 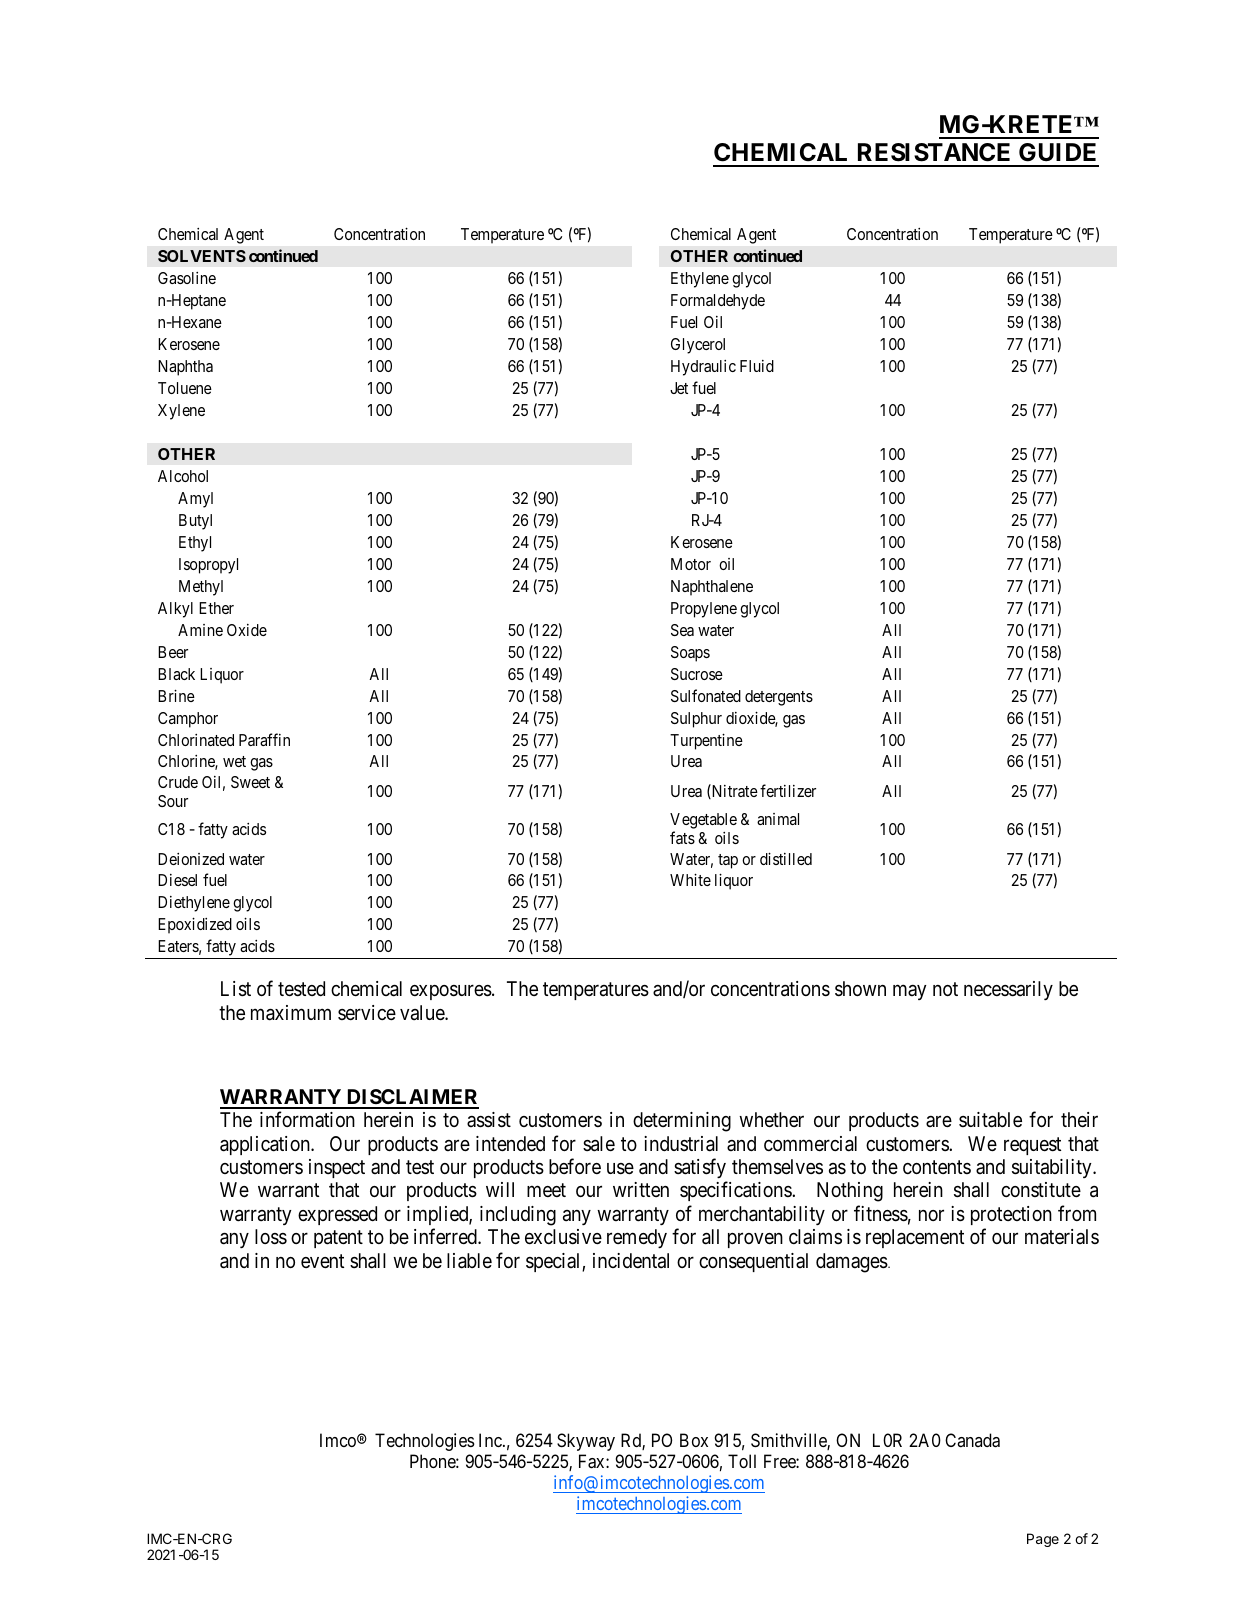 What do you see at coordinates (322, 1261) in the image?
I see `event` at bounding box center [322, 1261].
